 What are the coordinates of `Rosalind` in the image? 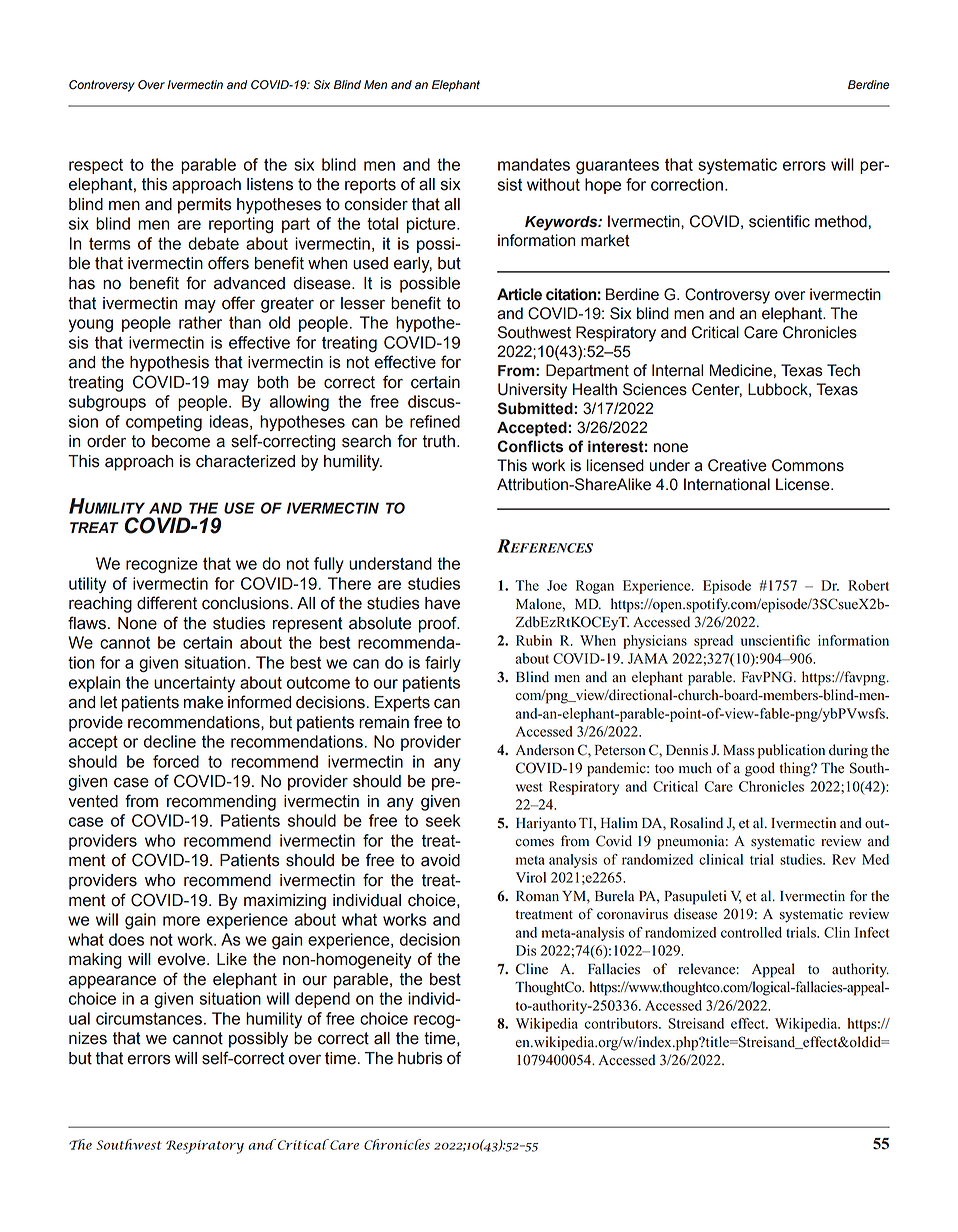 It's located at (696, 823).
